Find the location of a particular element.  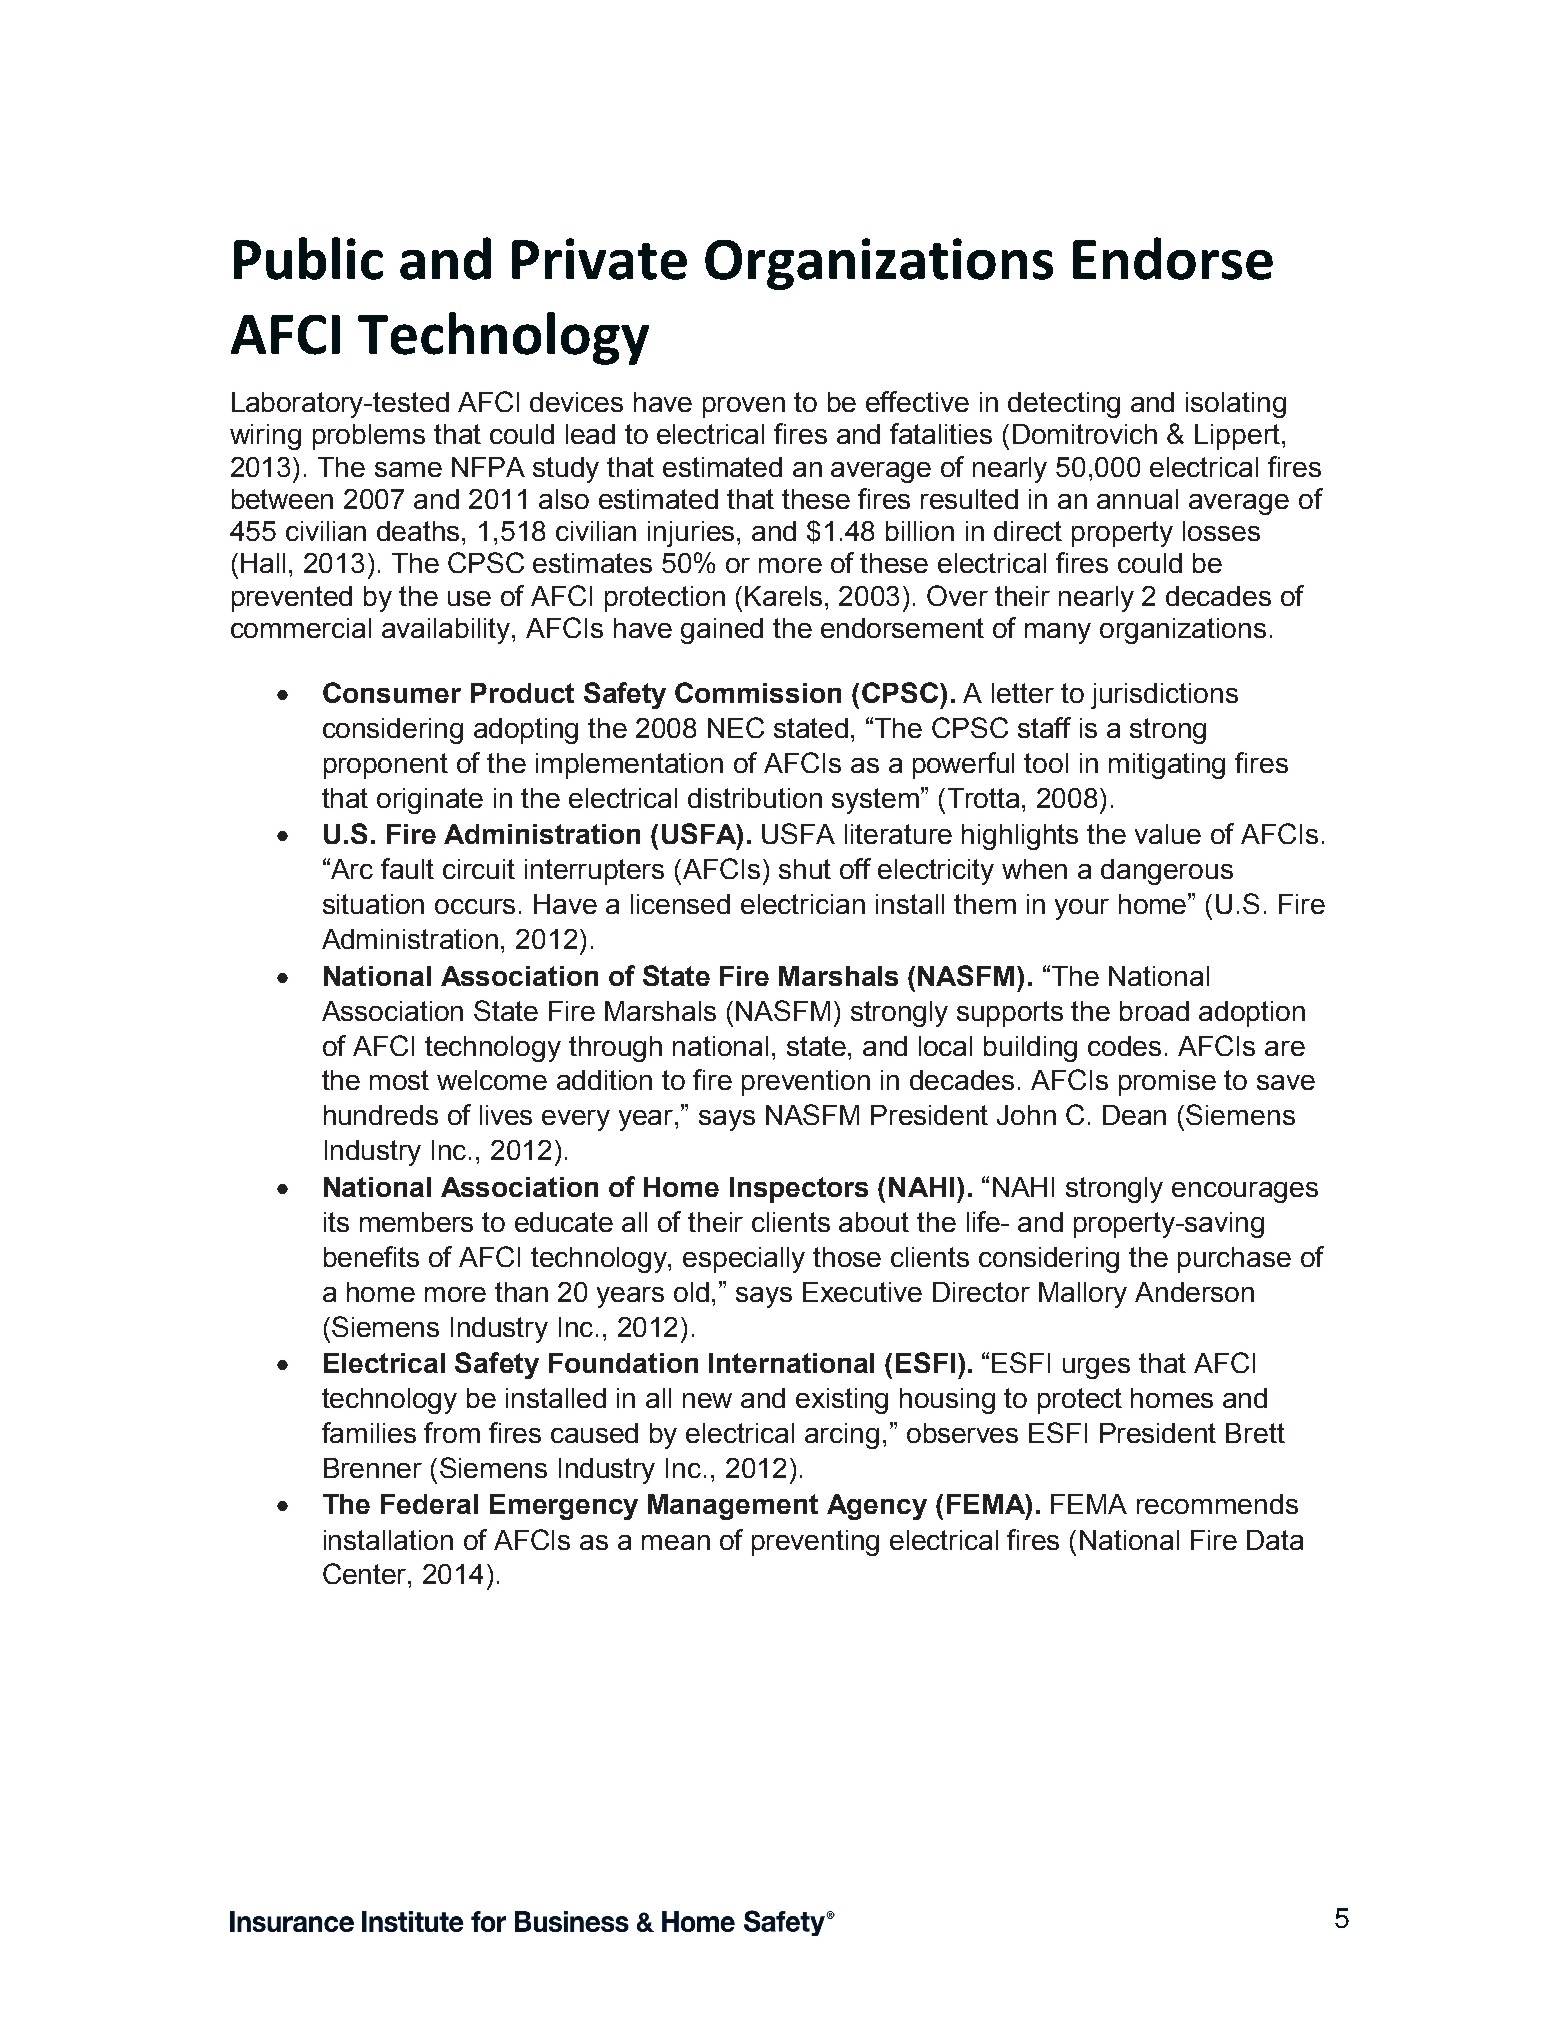

electrician is located at coordinates (803, 904).
